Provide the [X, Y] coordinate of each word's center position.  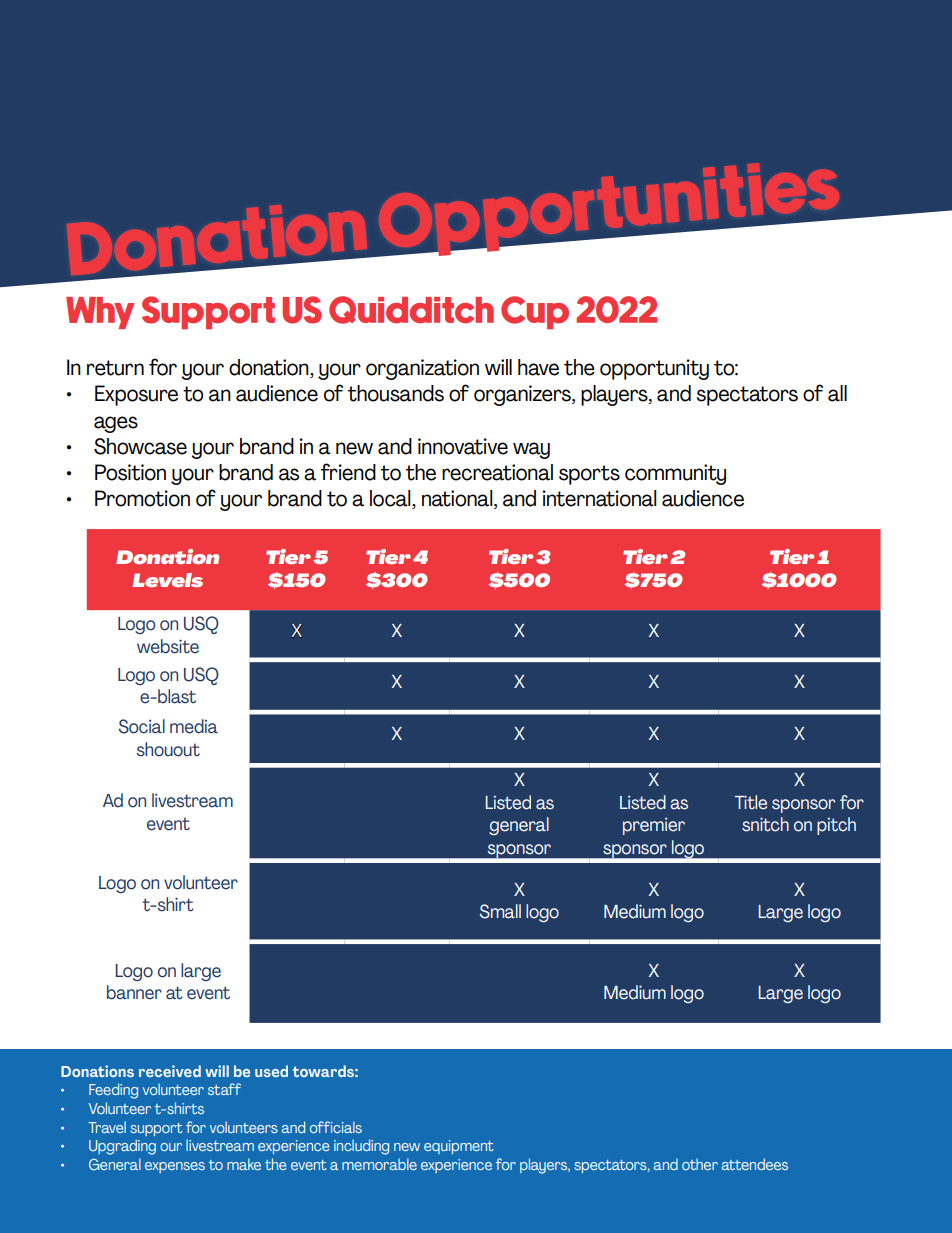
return [115, 368]
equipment [459, 1147]
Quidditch [411, 310]
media [194, 726]
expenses [175, 1167]
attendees [755, 1164]
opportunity [654, 369]
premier [654, 826]
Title [751, 802]
